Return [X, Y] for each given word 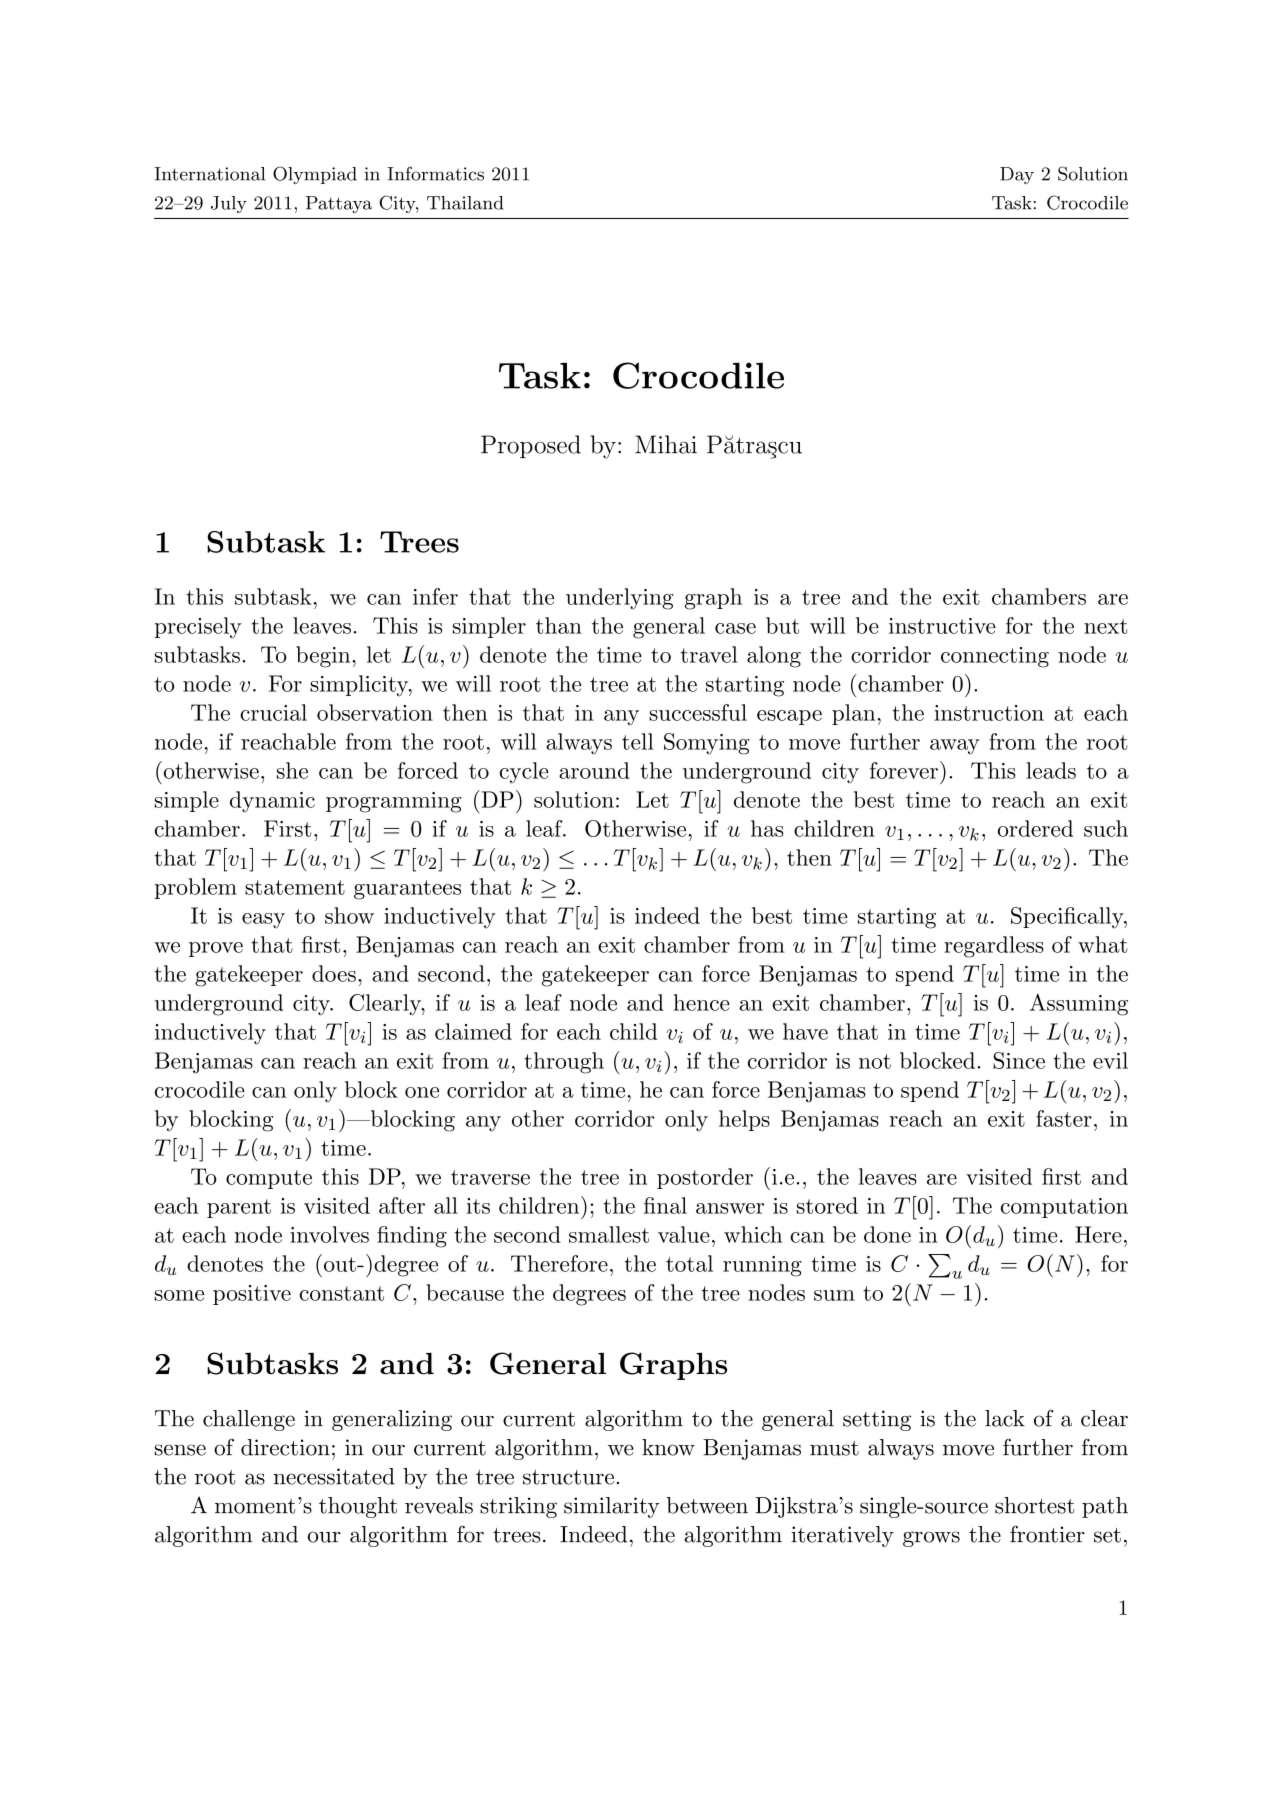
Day [1017, 175]
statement [295, 887]
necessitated [334, 1476]
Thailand [465, 203]
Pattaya [339, 204]
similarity [612, 1507]
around [594, 770]
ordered [1035, 828]
